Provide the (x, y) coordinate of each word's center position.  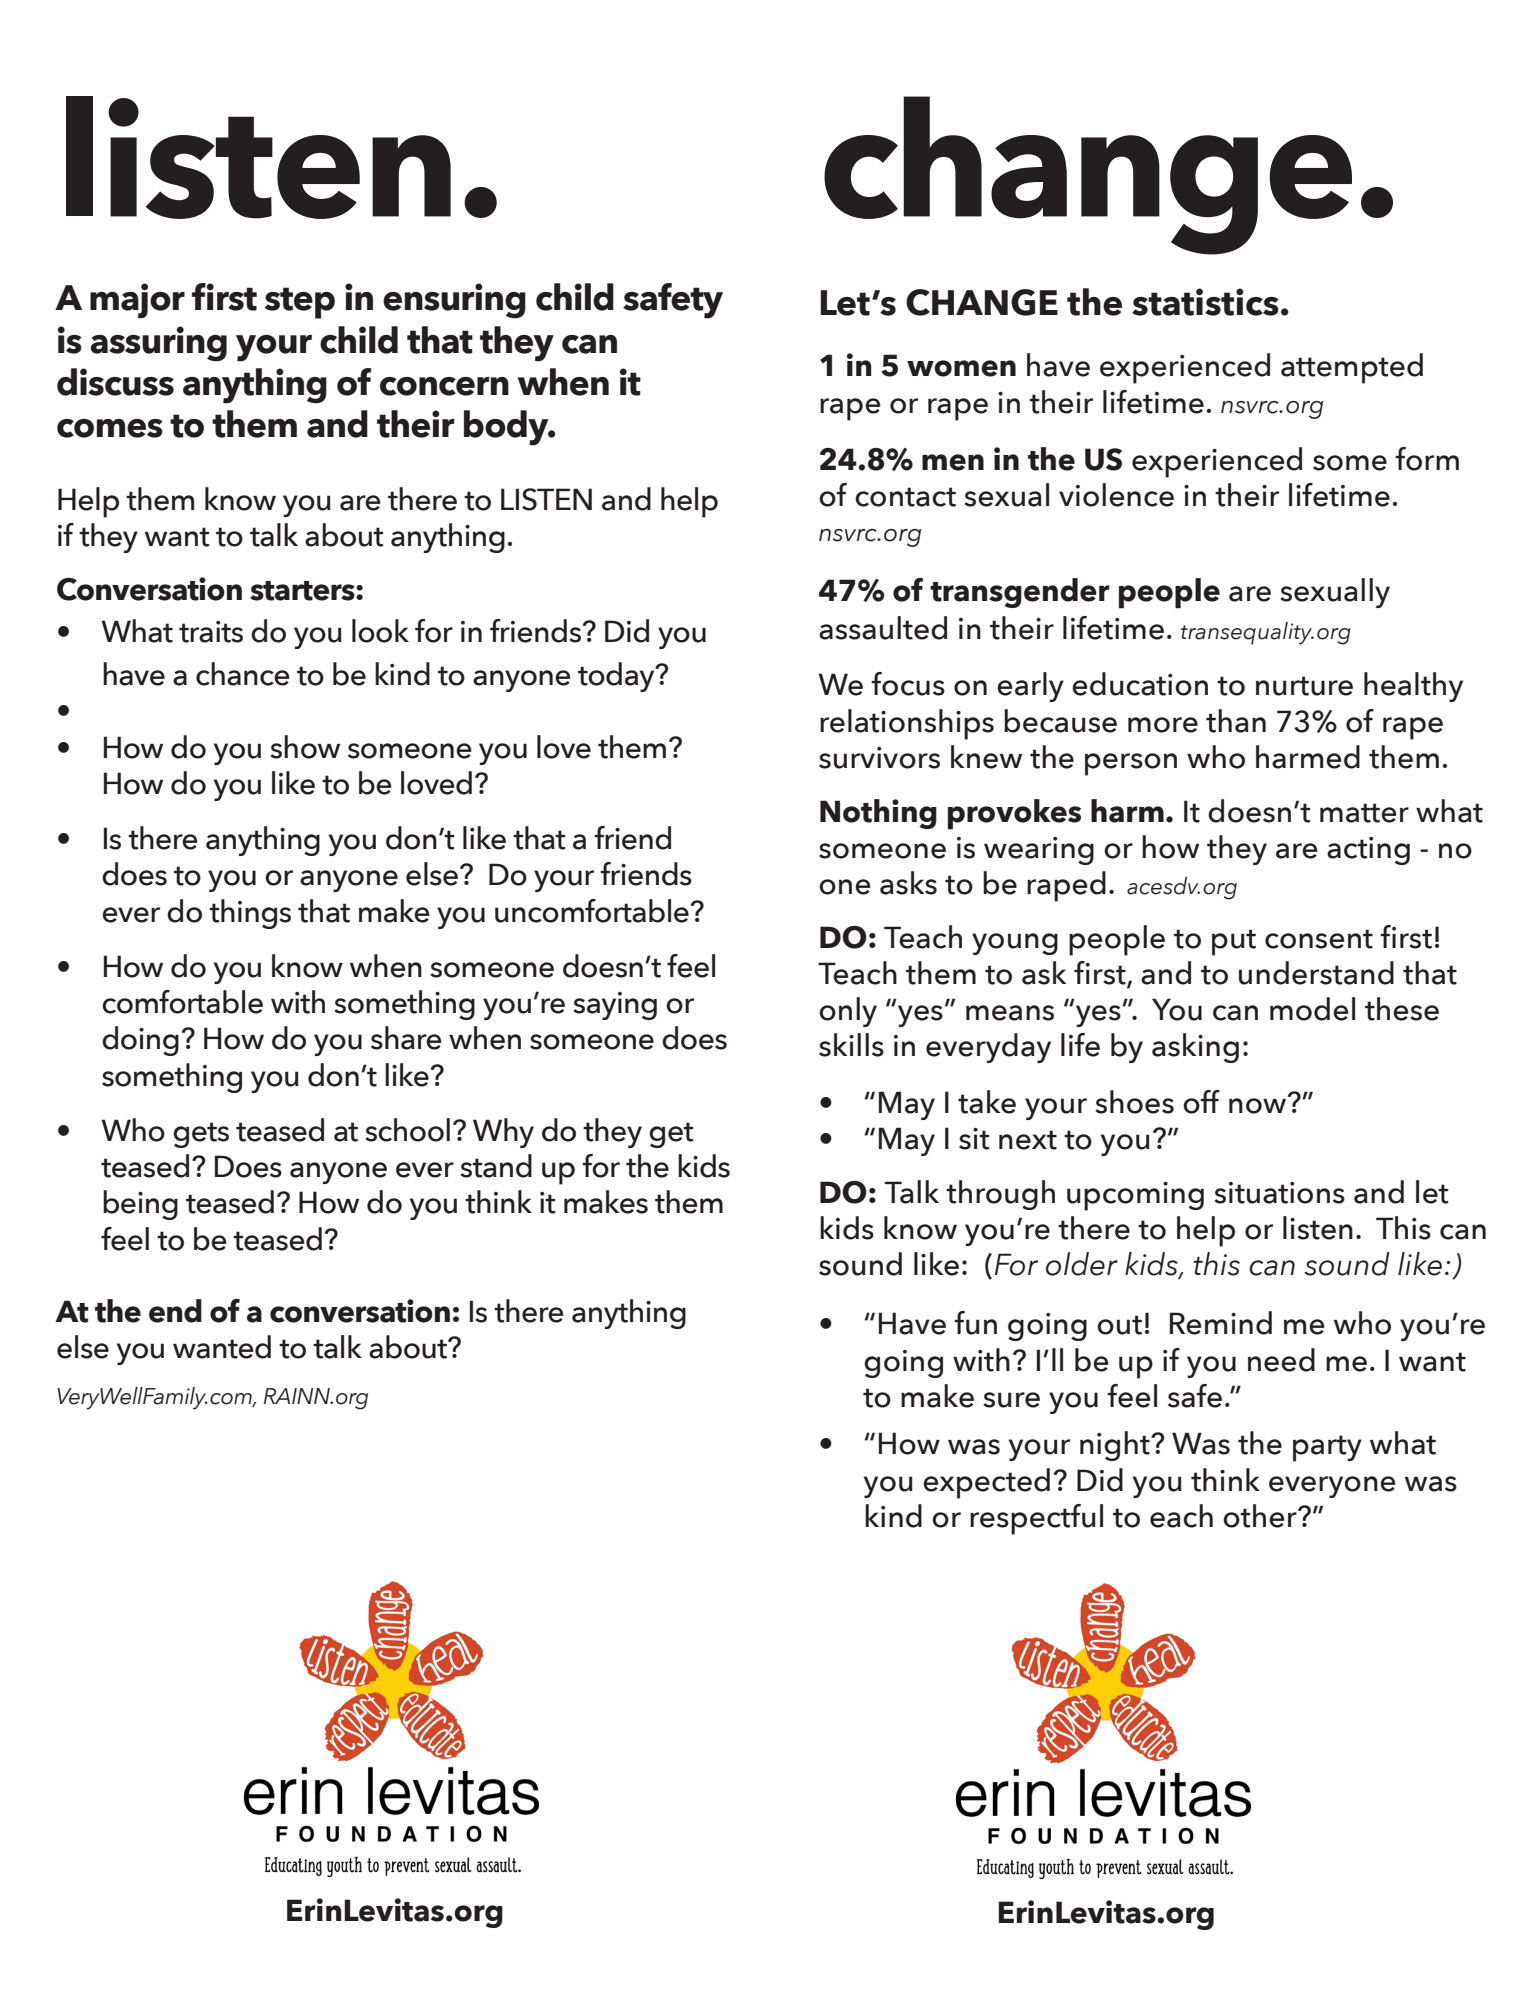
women (961, 368)
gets (201, 1135)
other (1261, 1516)
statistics (1205, 302)
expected (986, 1483)
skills (851, 1045)
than (1236, 721)
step (300, 303)
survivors (879, 758)
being (140, 1205)
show (305, 747)
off (1201, 1102)
